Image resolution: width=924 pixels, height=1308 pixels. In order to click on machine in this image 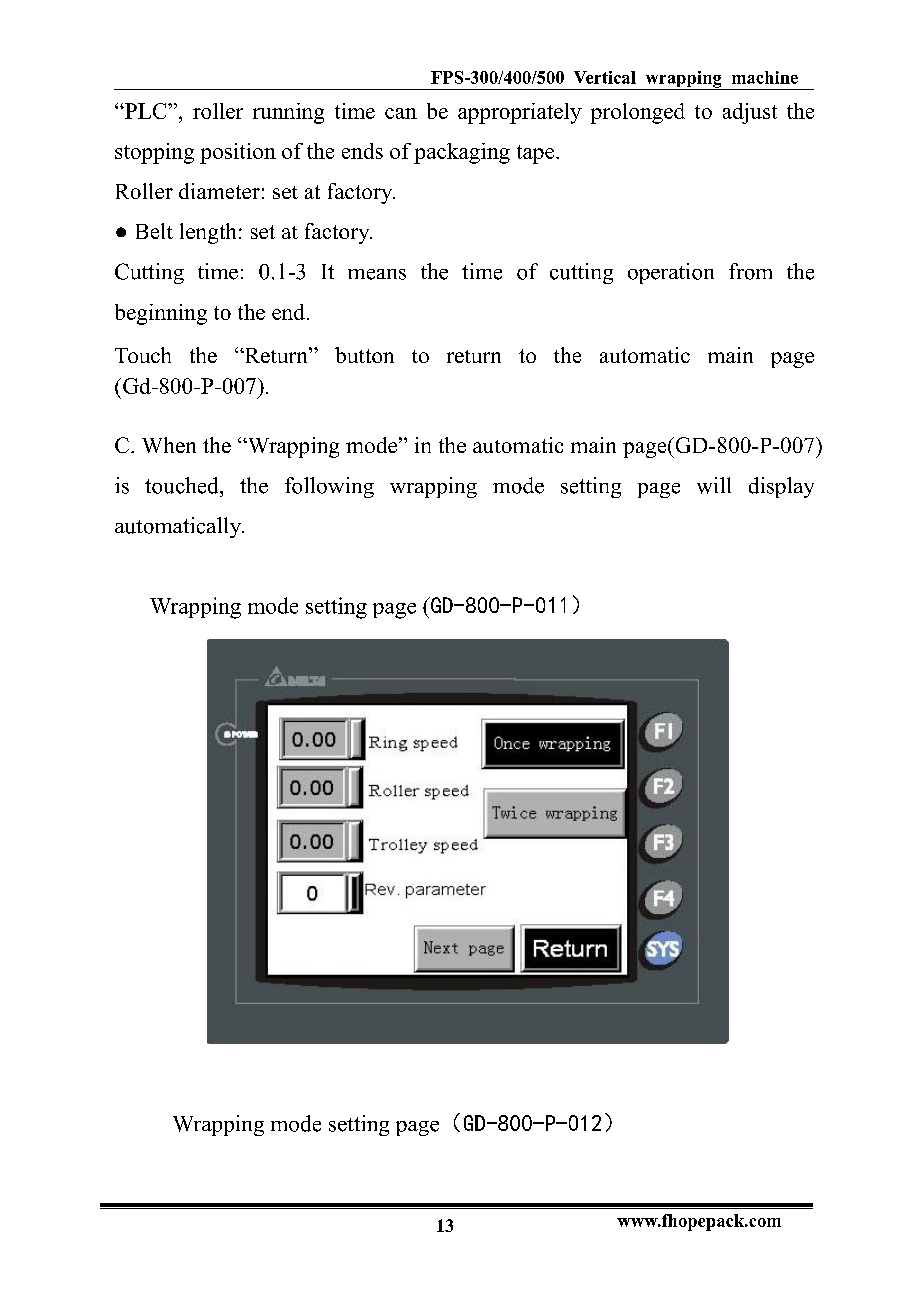, I will do `click(765, 77)`.
